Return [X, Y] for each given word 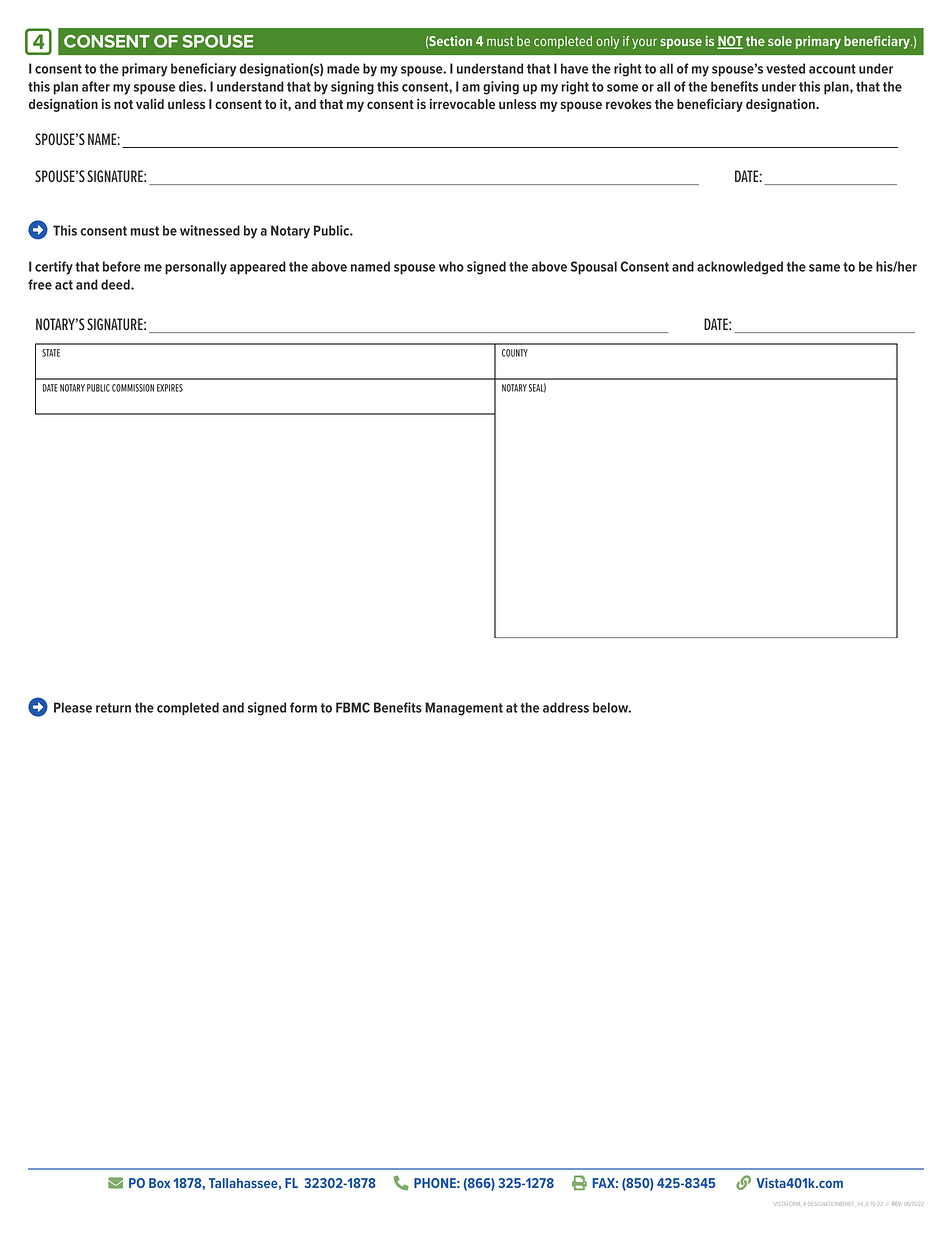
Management [464, 709]
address [566, 707]
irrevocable [462, 103]
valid [150, 103]
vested [785, 68]
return [113, 708]
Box [159, 1183]
